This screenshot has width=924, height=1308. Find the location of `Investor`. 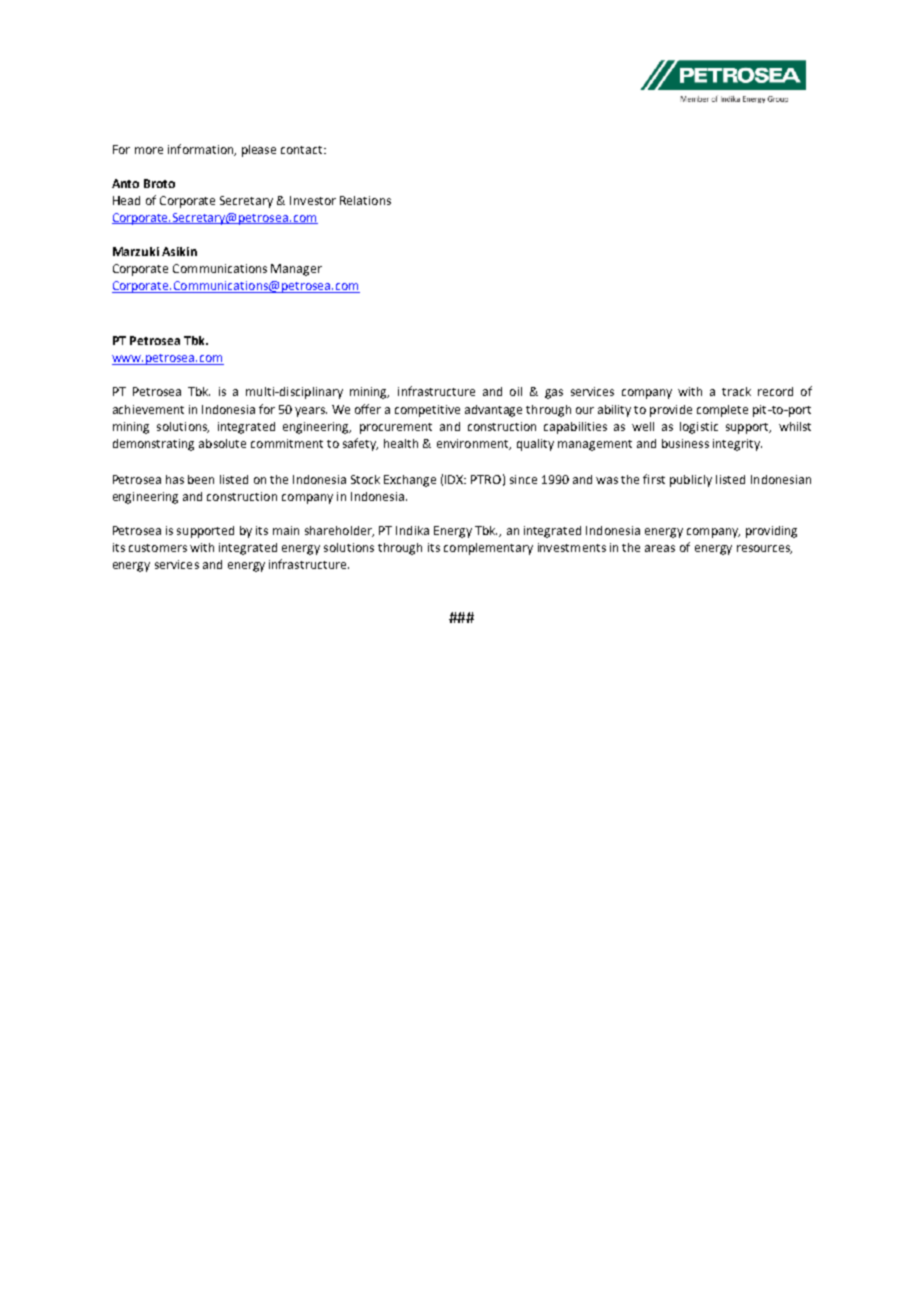

Investor is located at coordinates (313, 200).
